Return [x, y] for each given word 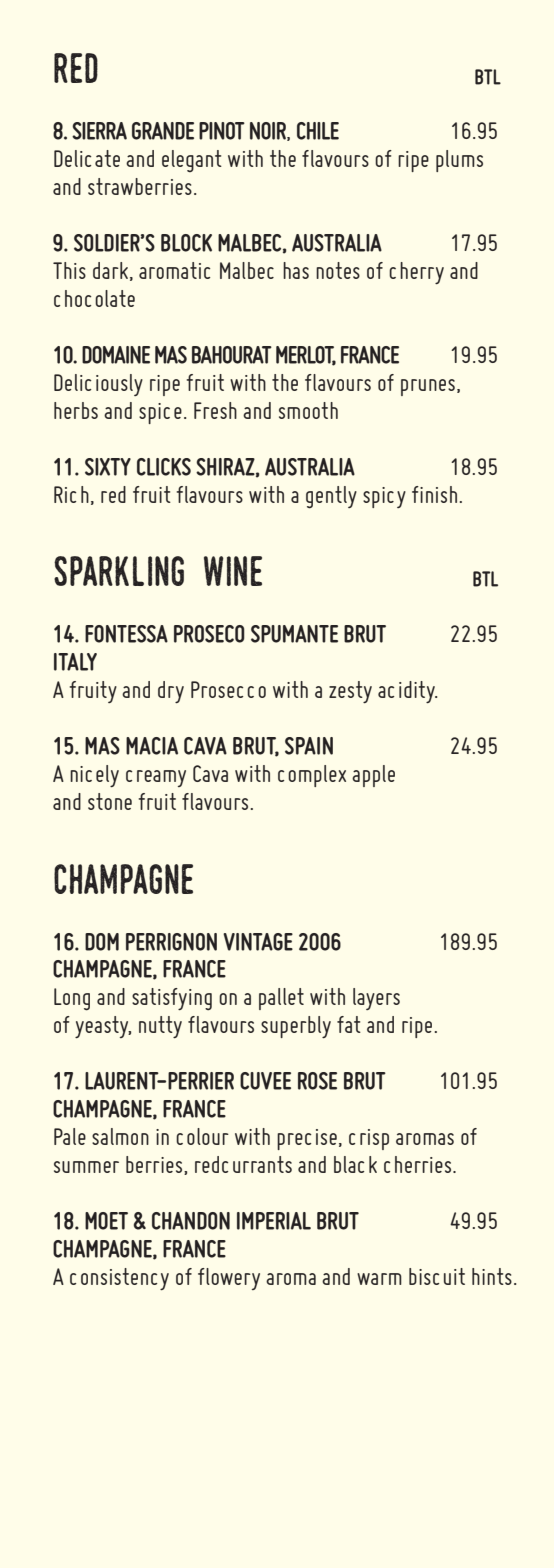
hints [492, 1276]
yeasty [103, 1027]
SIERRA [99, 131]
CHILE [318, 131]
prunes [428, 387]
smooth [308, 410]
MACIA [152, 746]
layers [376, 999]
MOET [106, 1221]
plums [459, 161]
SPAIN [309, 746]
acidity [407, 692]
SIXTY [108, 467]
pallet [281, 999]
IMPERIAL [274, 1221]
